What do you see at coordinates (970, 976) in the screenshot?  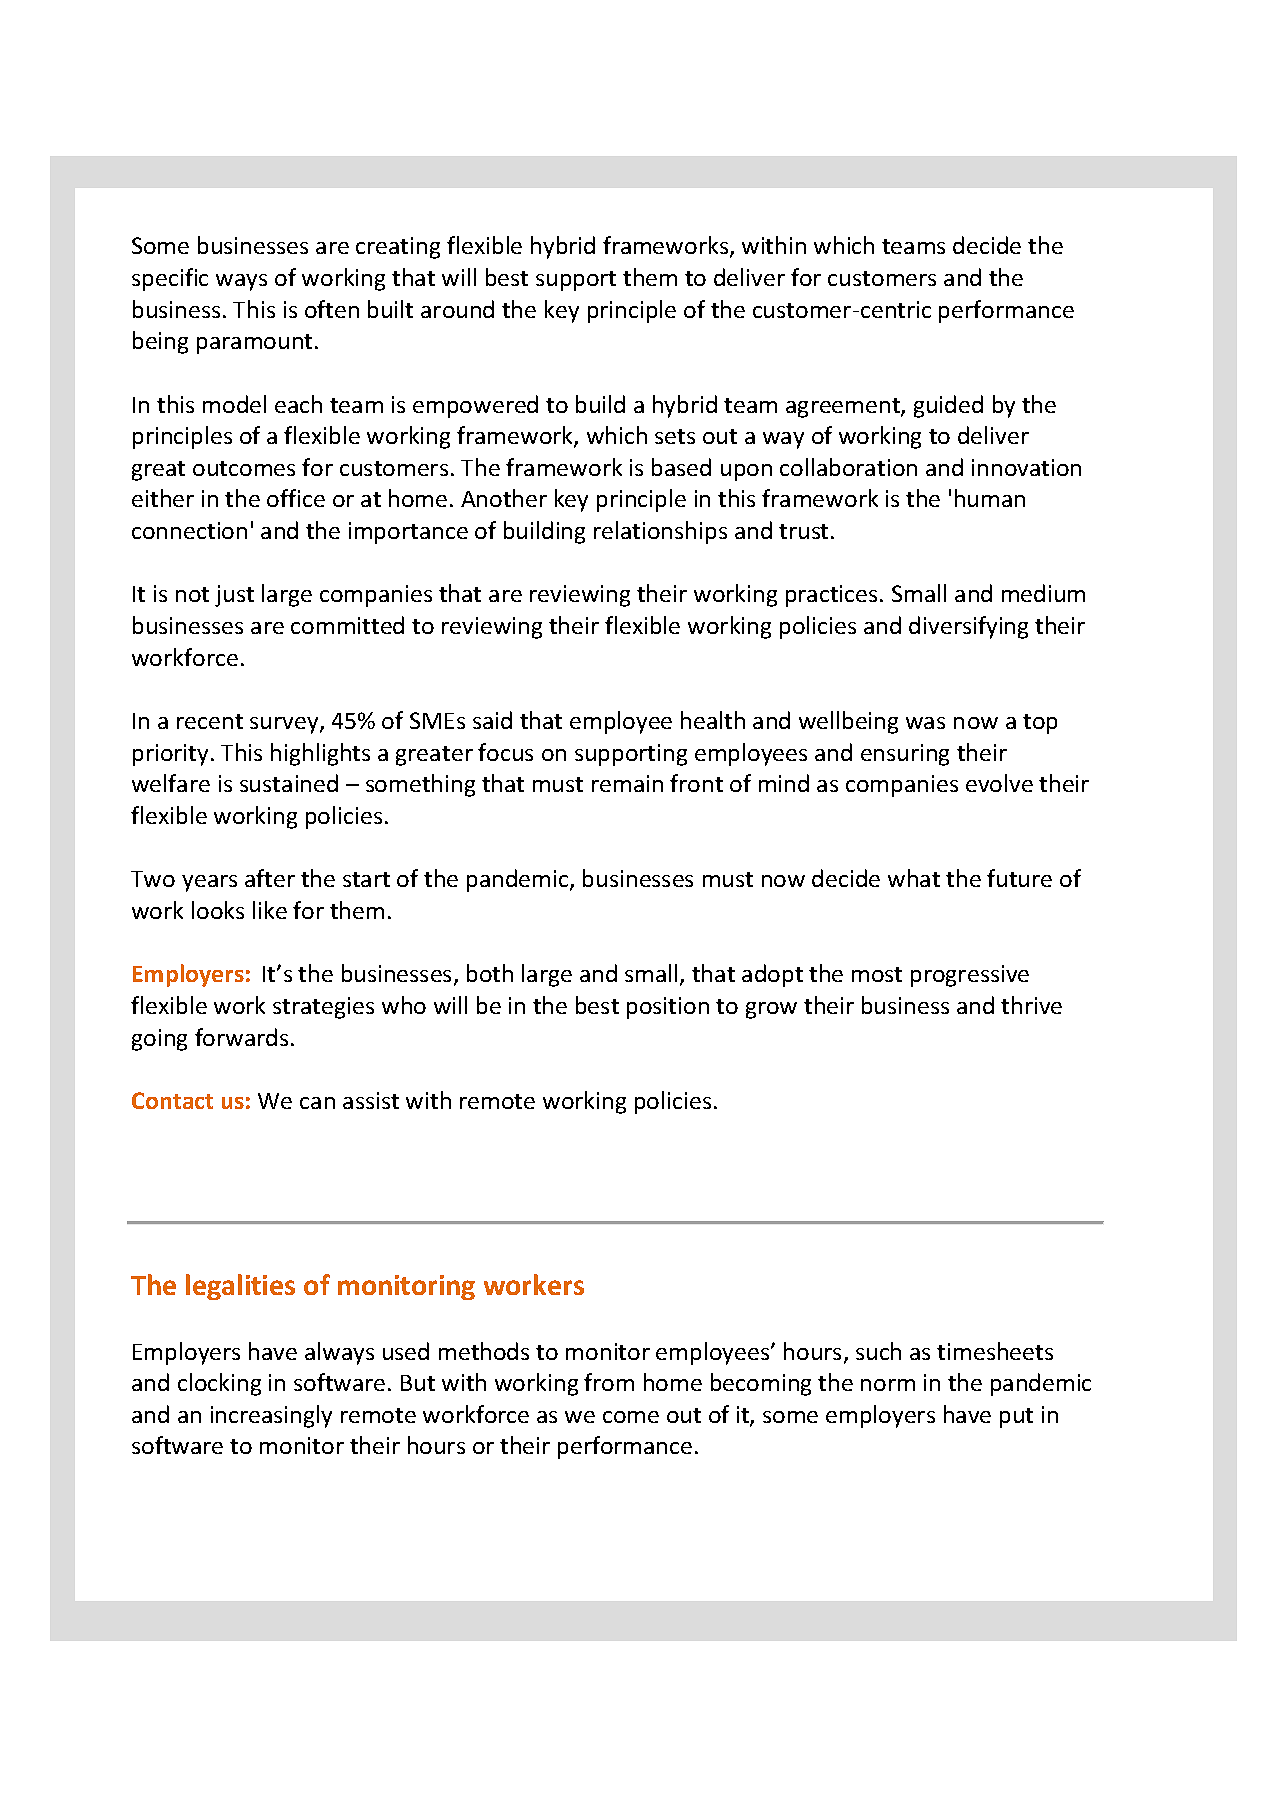 I see `progressive` at bounding box center [970, 976].
